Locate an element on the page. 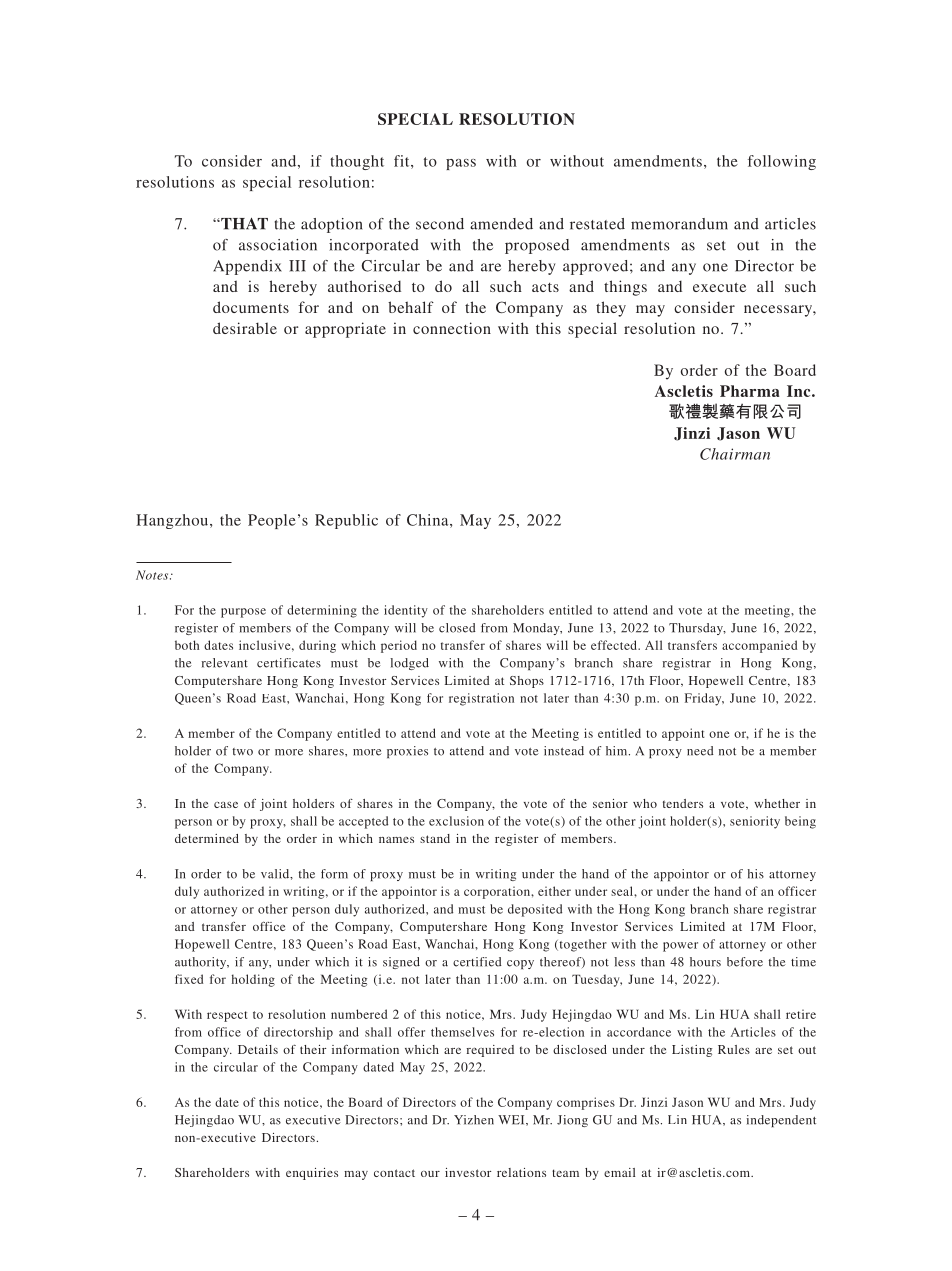  pass is located at coordinates (461, 164).
